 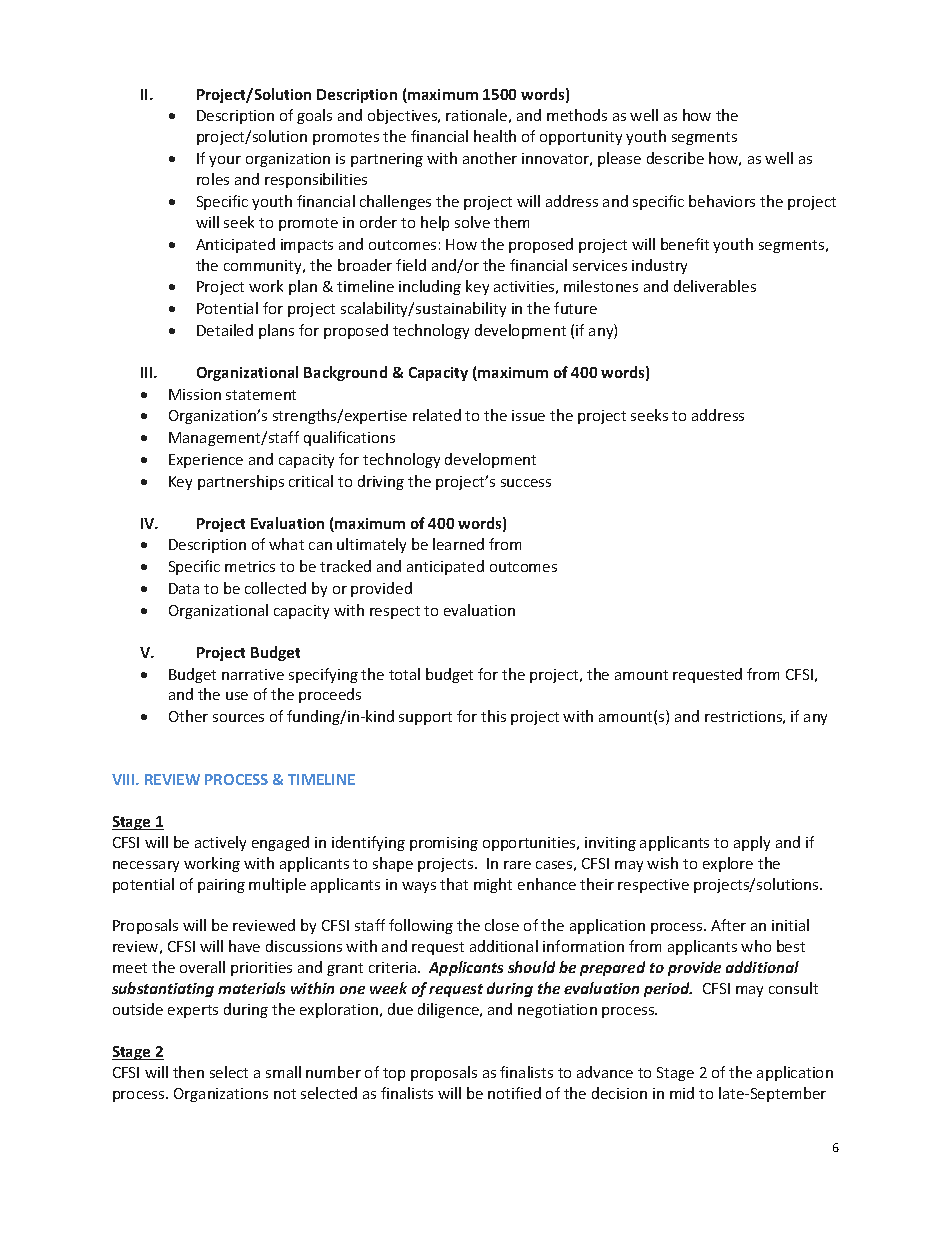 I want to click on success, so click(x=526, y=483).
